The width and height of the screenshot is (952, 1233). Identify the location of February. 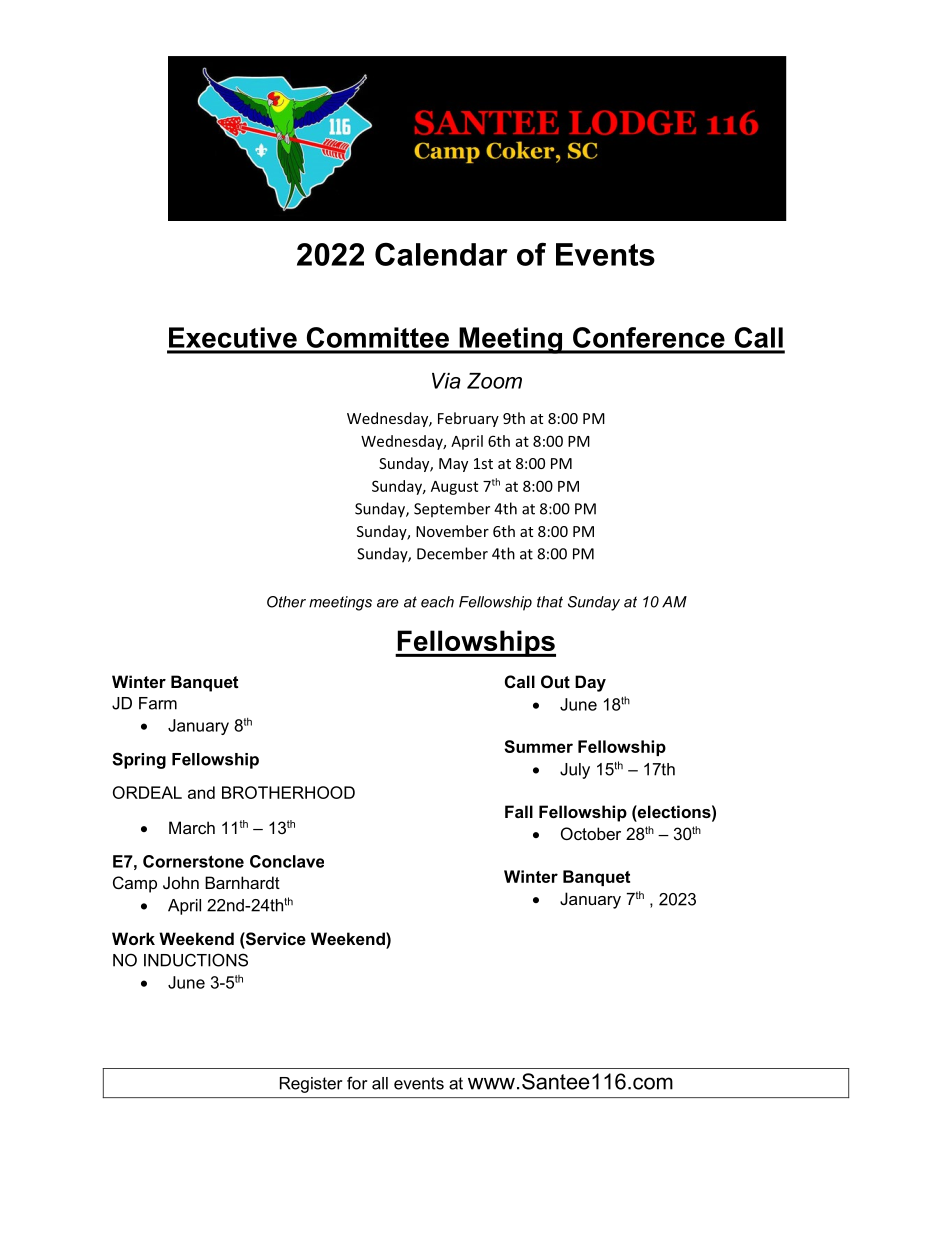
(468, 419).
